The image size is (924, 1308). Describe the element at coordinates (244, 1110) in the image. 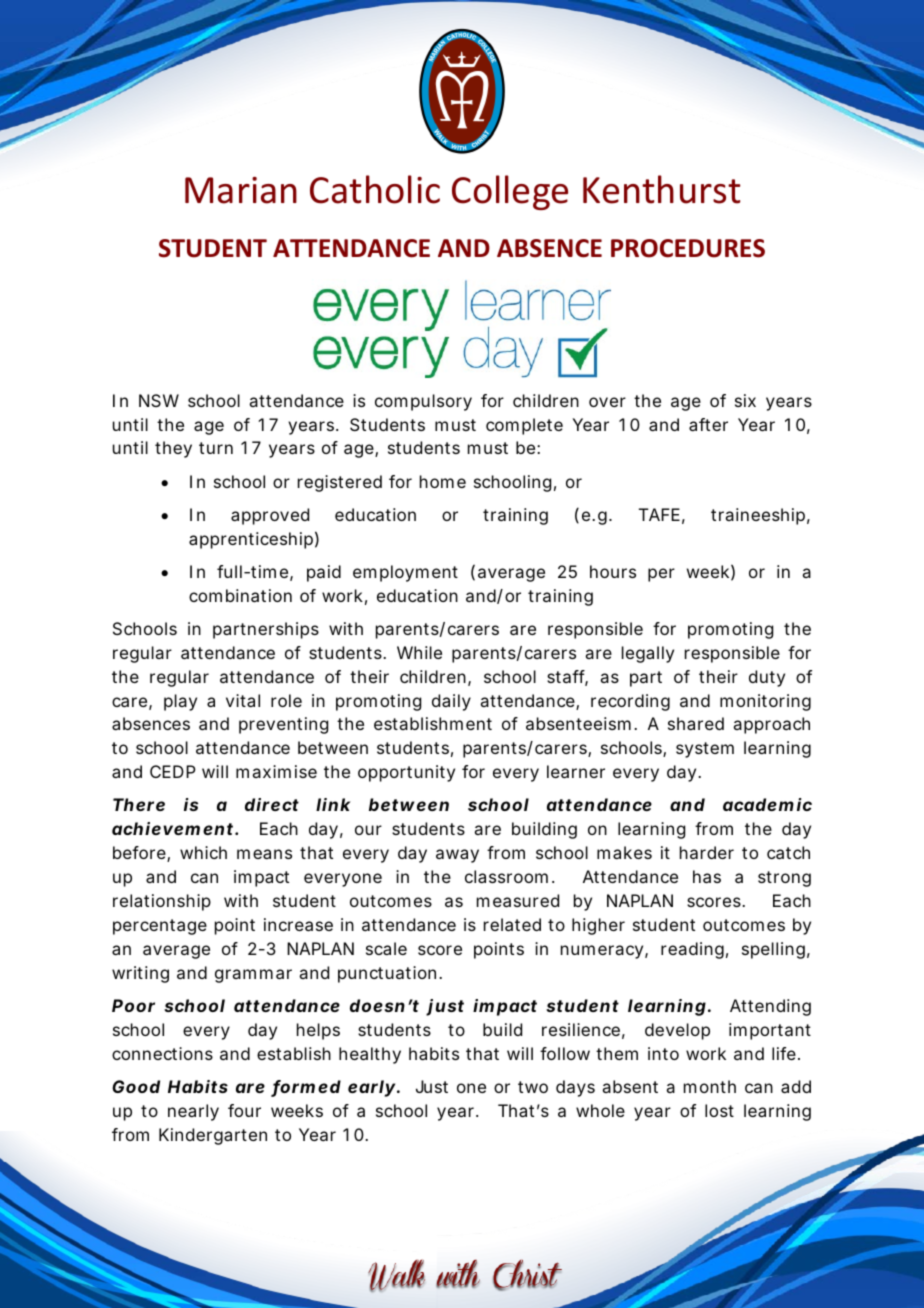

I see `four` at that location.
